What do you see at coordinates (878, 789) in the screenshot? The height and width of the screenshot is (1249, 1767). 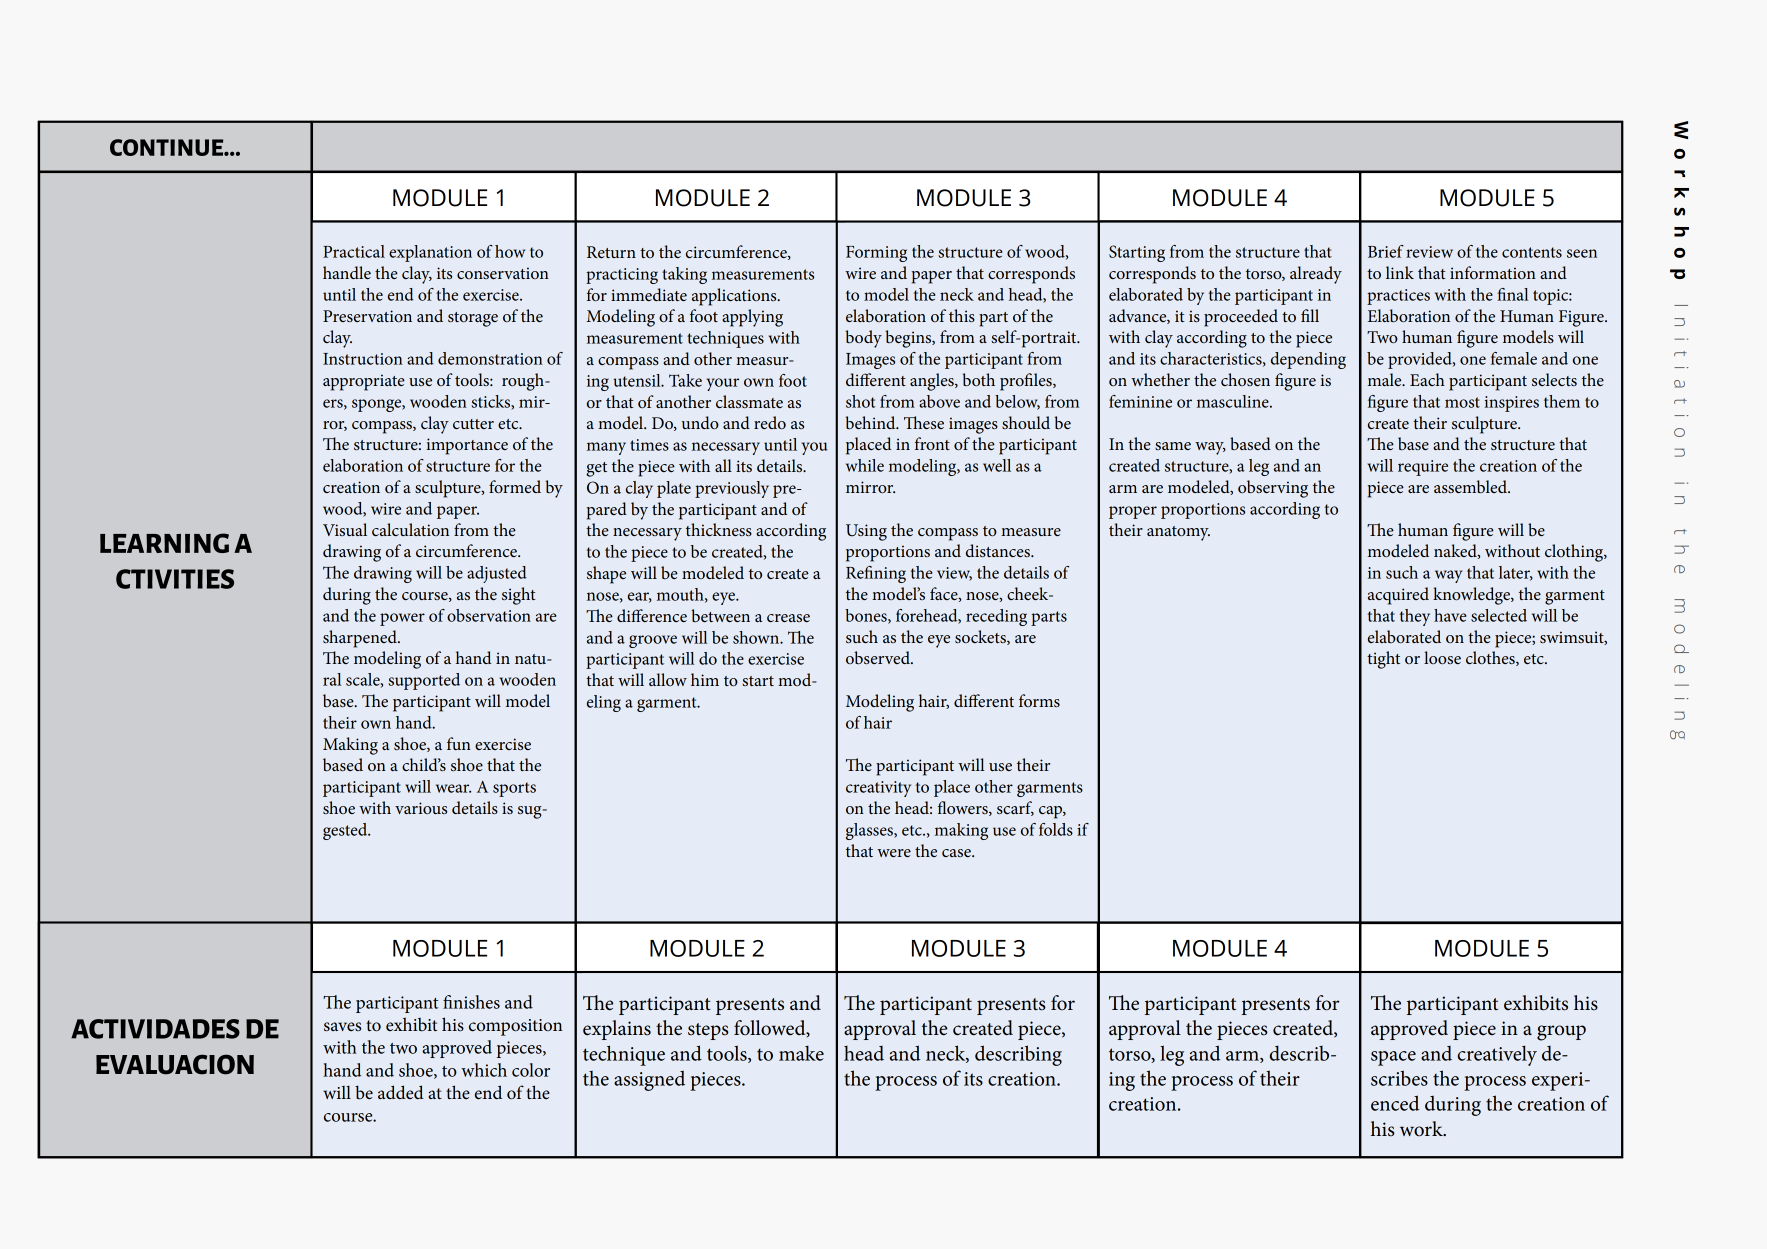 I see `creativity` at bounding box center [878, 789].
